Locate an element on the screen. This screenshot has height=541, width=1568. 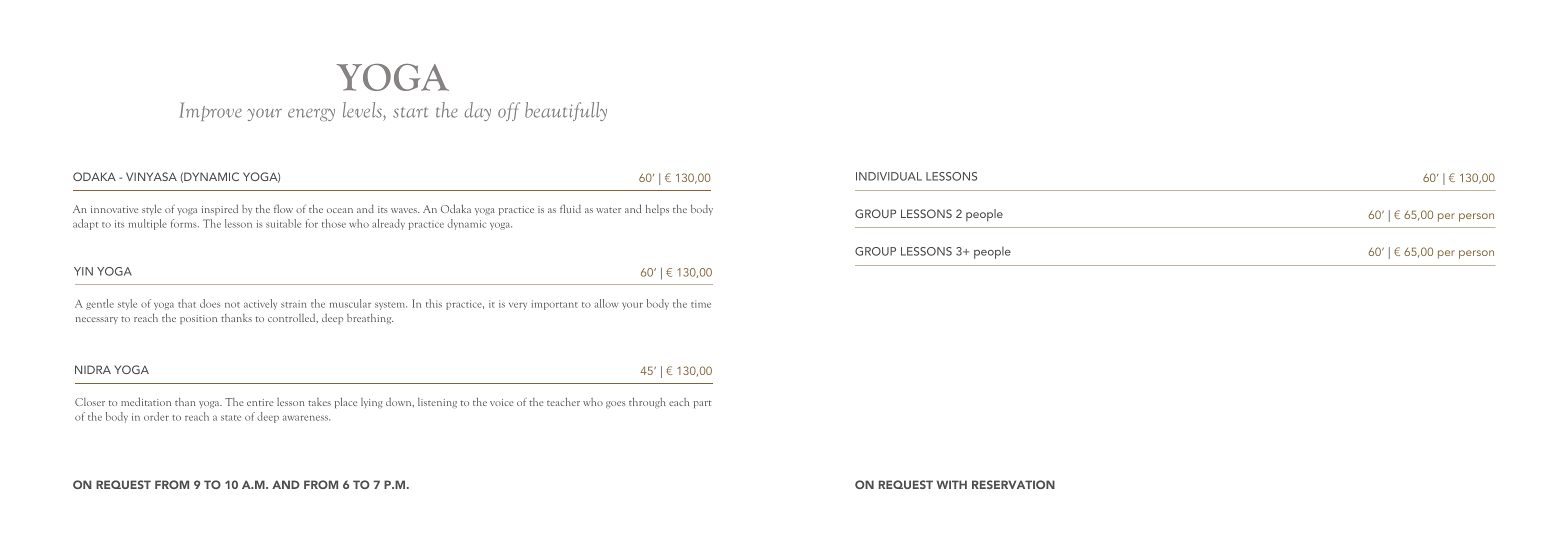
voice is located at coordinates (502, 402).
